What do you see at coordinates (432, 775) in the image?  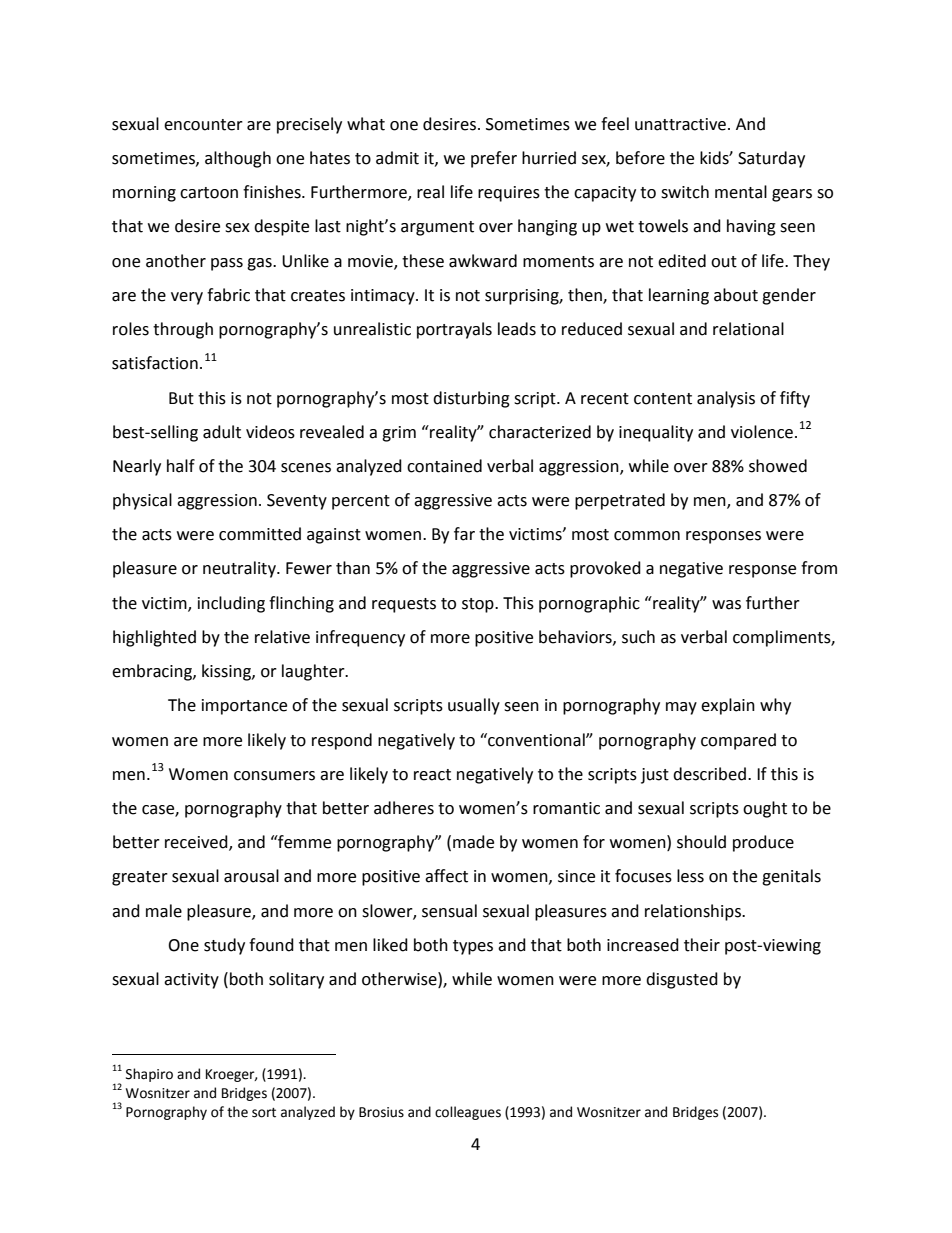 I see `react` at bounding box center [432, 775].
